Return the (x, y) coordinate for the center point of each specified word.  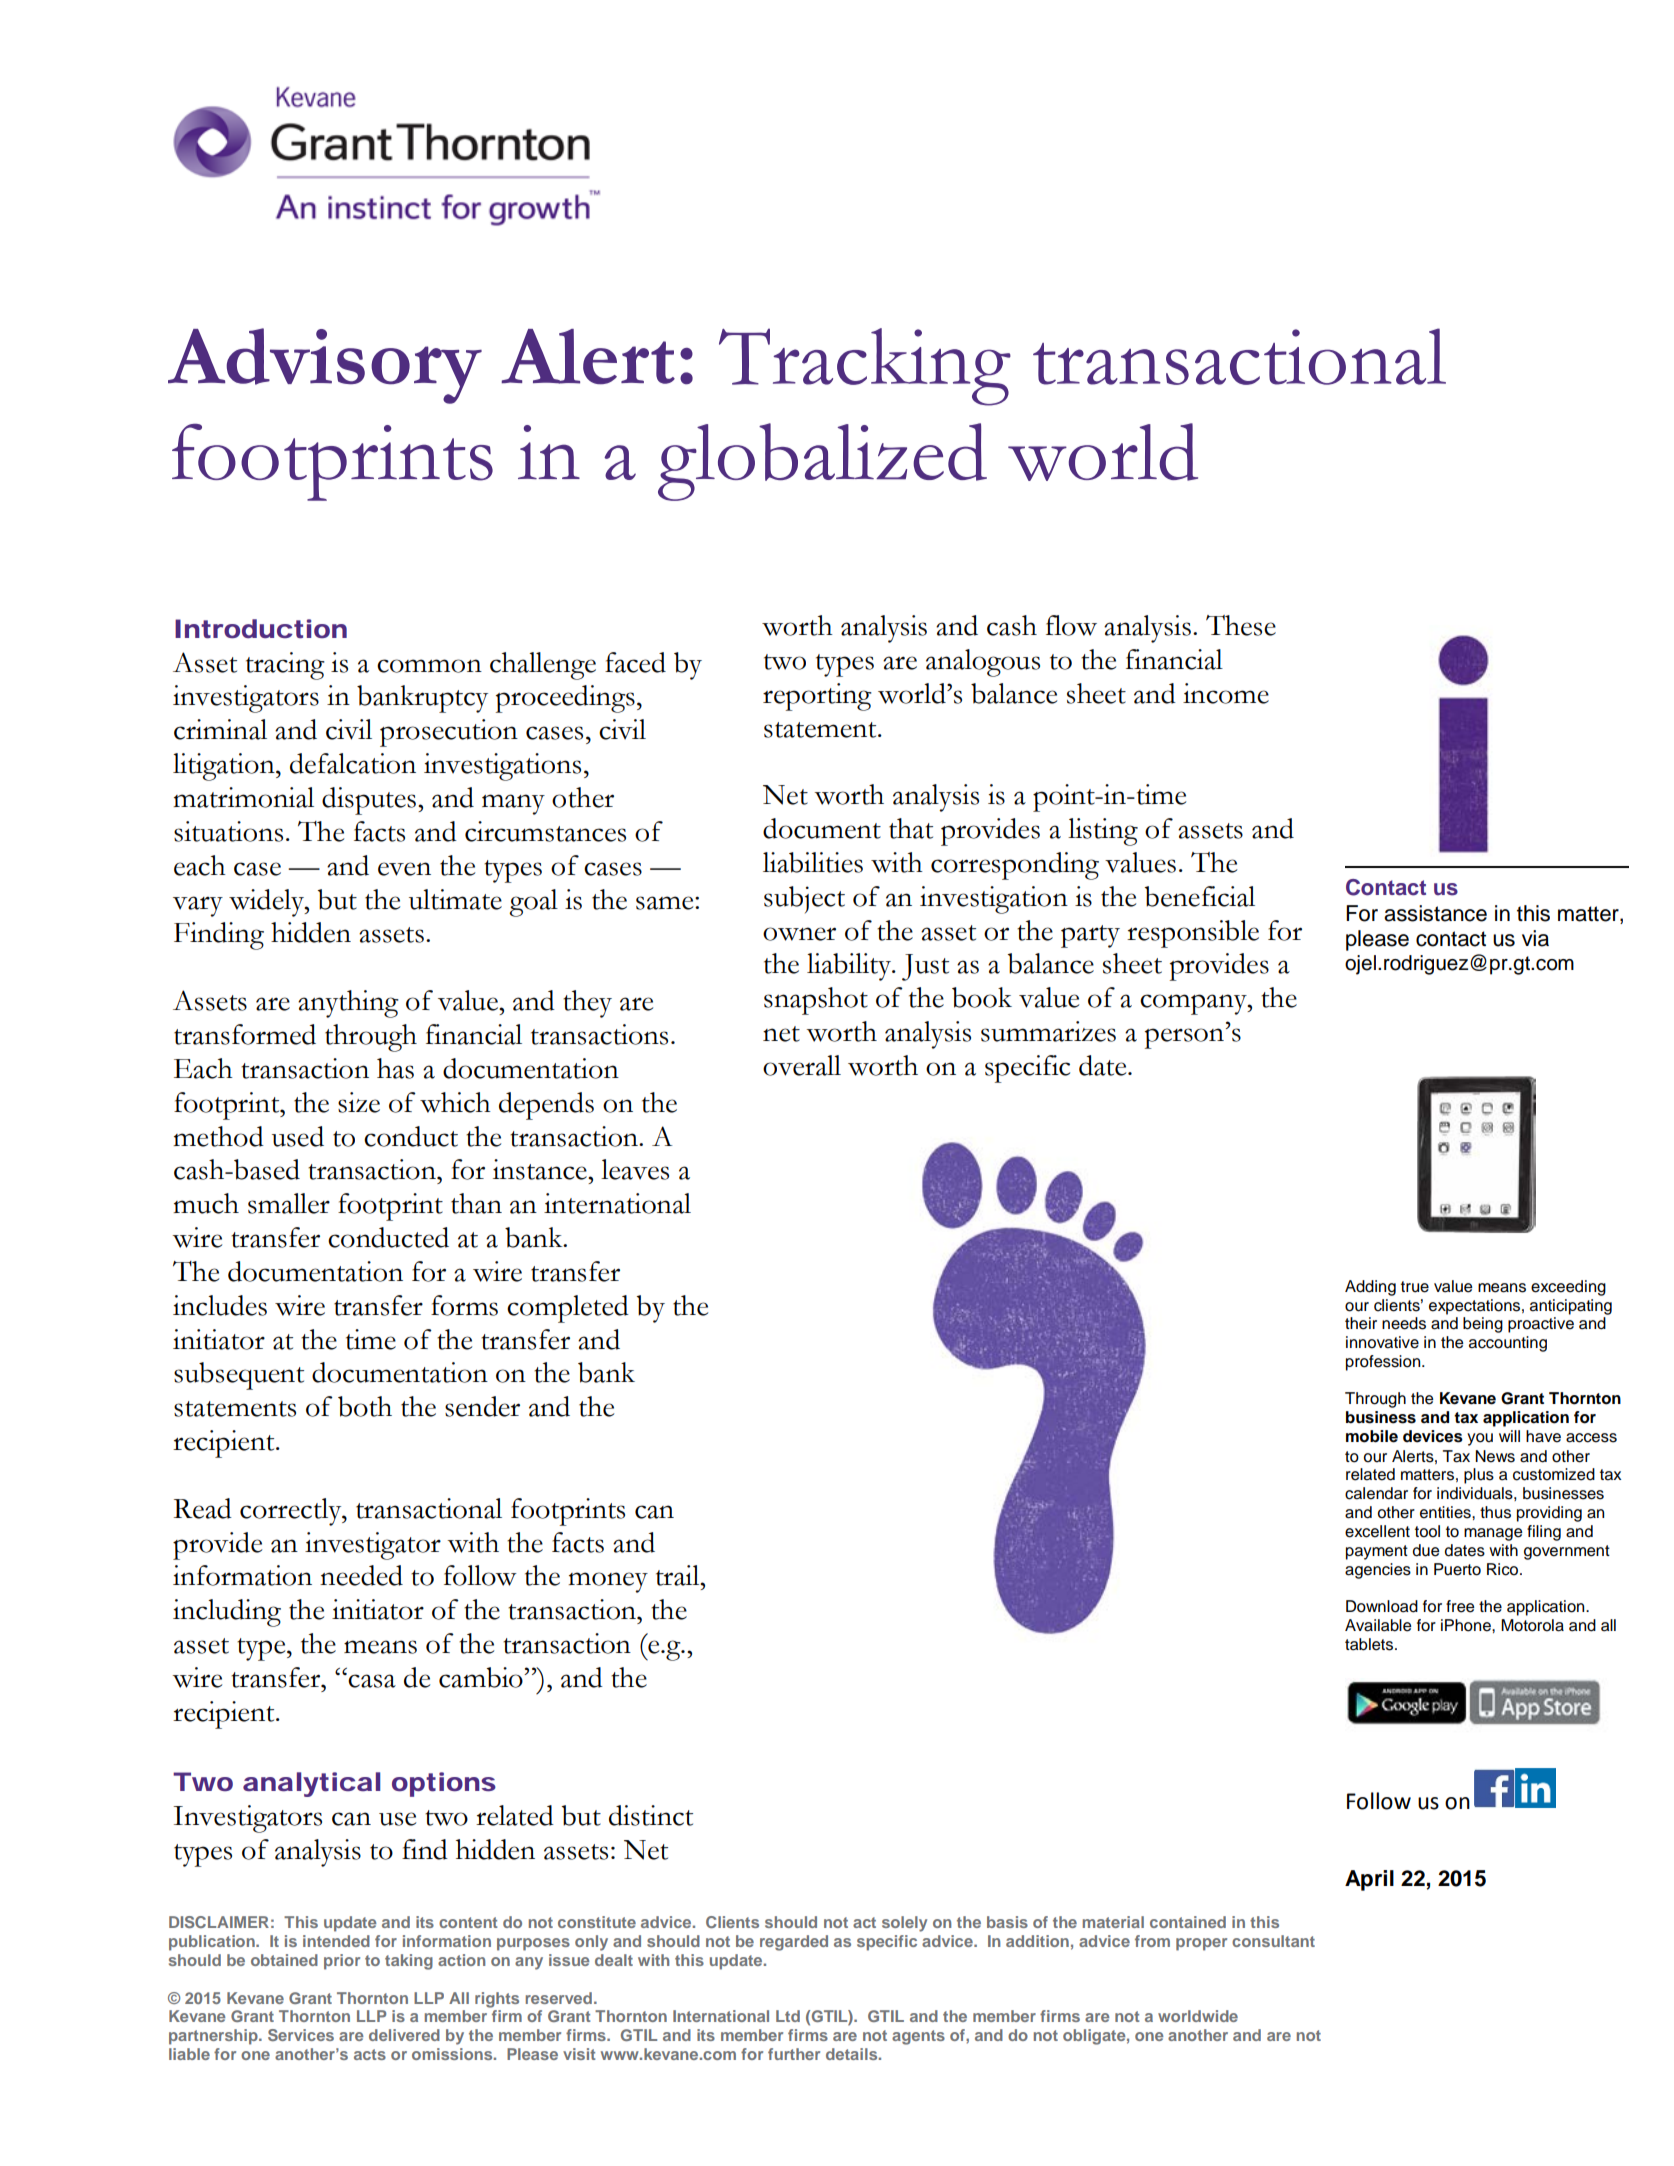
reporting (817, 697)
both (365, 1406)
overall (802, 1065)
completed (568, 1309)
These (1241, 625)
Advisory (325, 366)
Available (1378, 1625)
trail (679, 1575)
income (1226, 693)
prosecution (449, 733)
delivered (404, 2035)
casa (372, 1681)
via (1535, 938)
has (395, 1068)
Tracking (865, 367)
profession (1384, 1363)
